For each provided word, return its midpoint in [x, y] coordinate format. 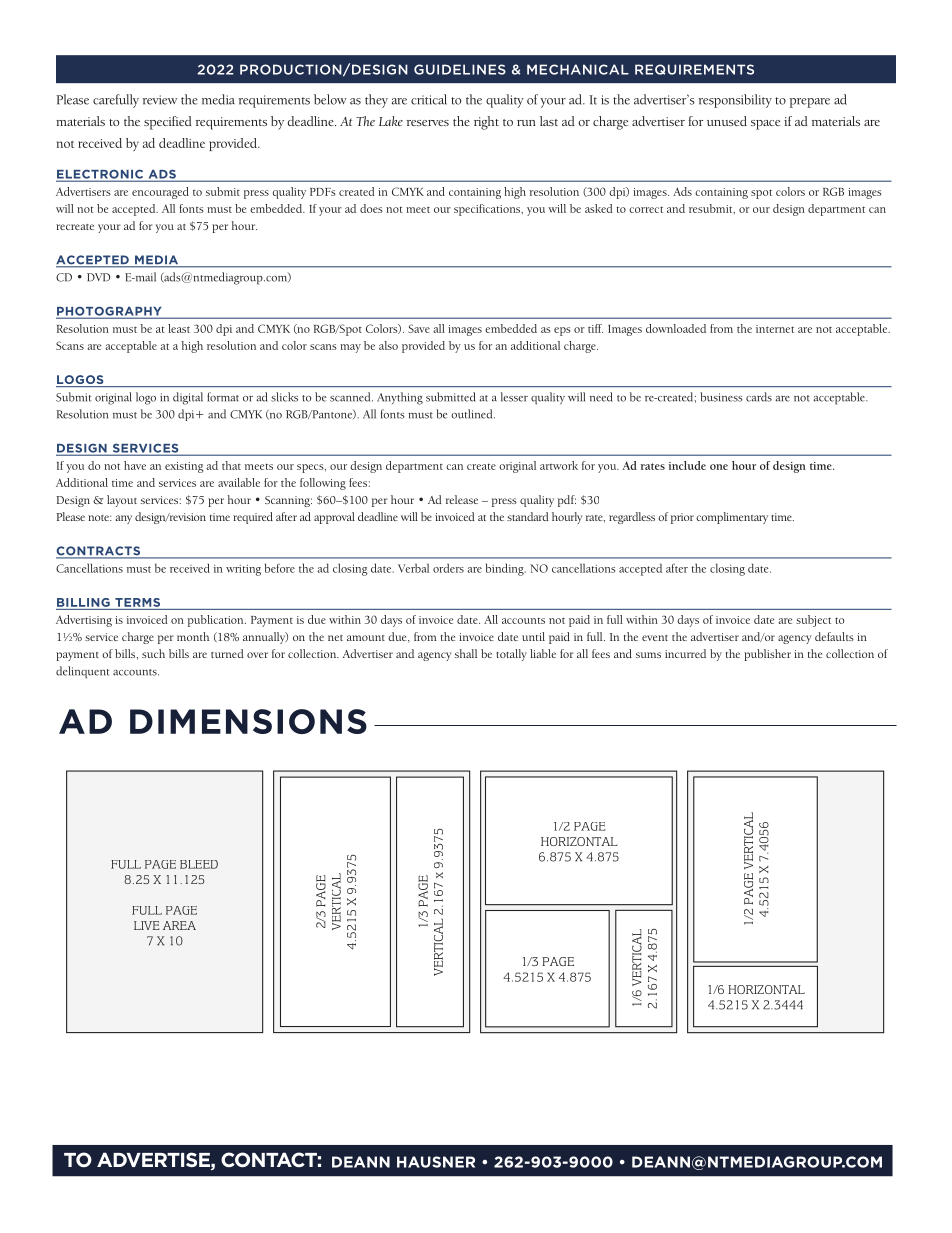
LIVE [146, 925]
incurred [685, 653]
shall [466, 653]
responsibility [735, 101]
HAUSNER [436, 1162]
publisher [767, 655]
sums [648, 655]
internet [775, 329]
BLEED [199, 864]
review [160, 100]
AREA [179, 925]
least [179, 328]
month [193, 636]
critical [429, 99]
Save [419, 328]
